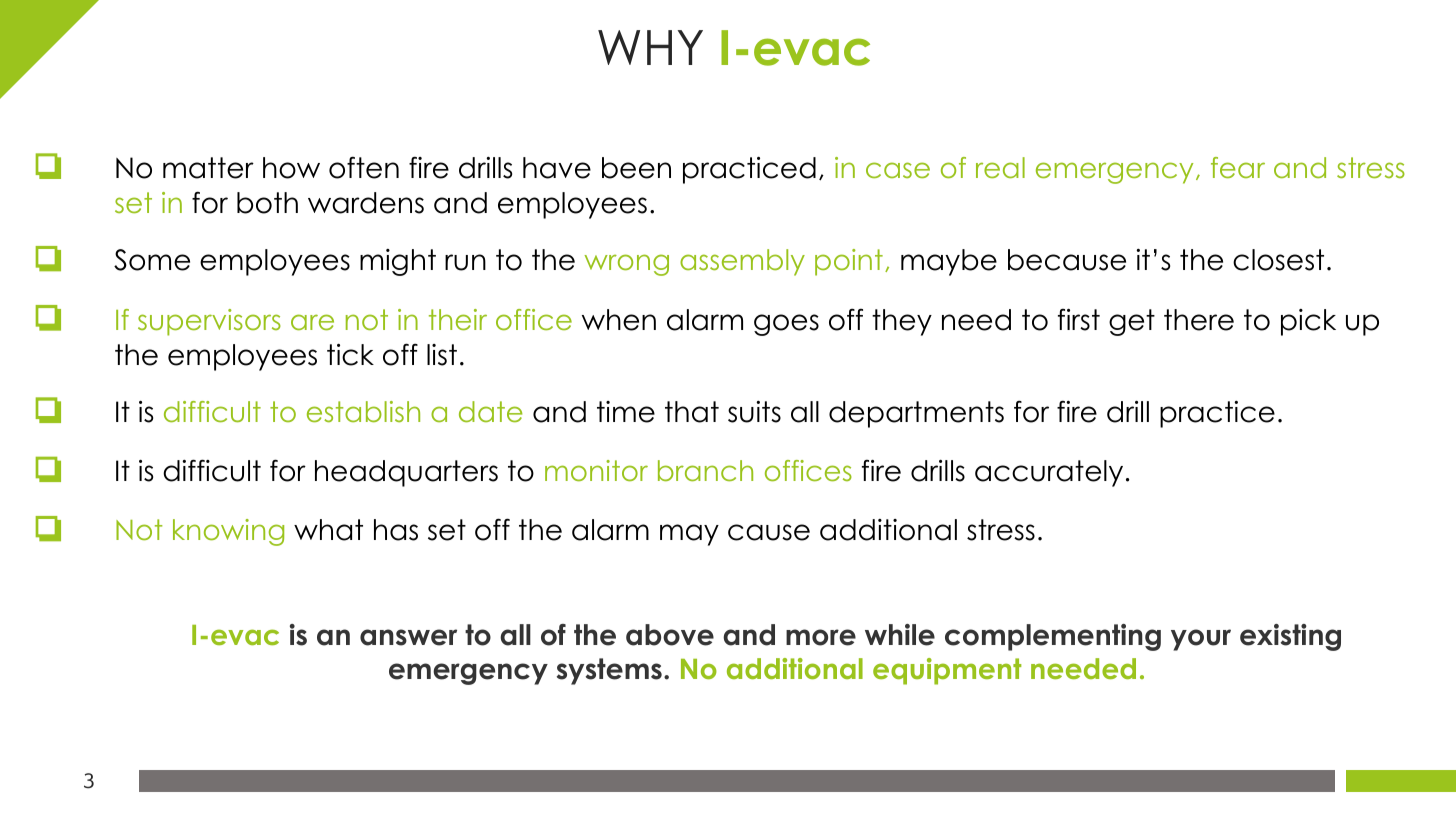 Image resolution: width=1456 pixels, height=819 pixels. What do you see at coordinates (650, 47) in the screenshot?
I see `WHY` at bounding box center [650, 47].
